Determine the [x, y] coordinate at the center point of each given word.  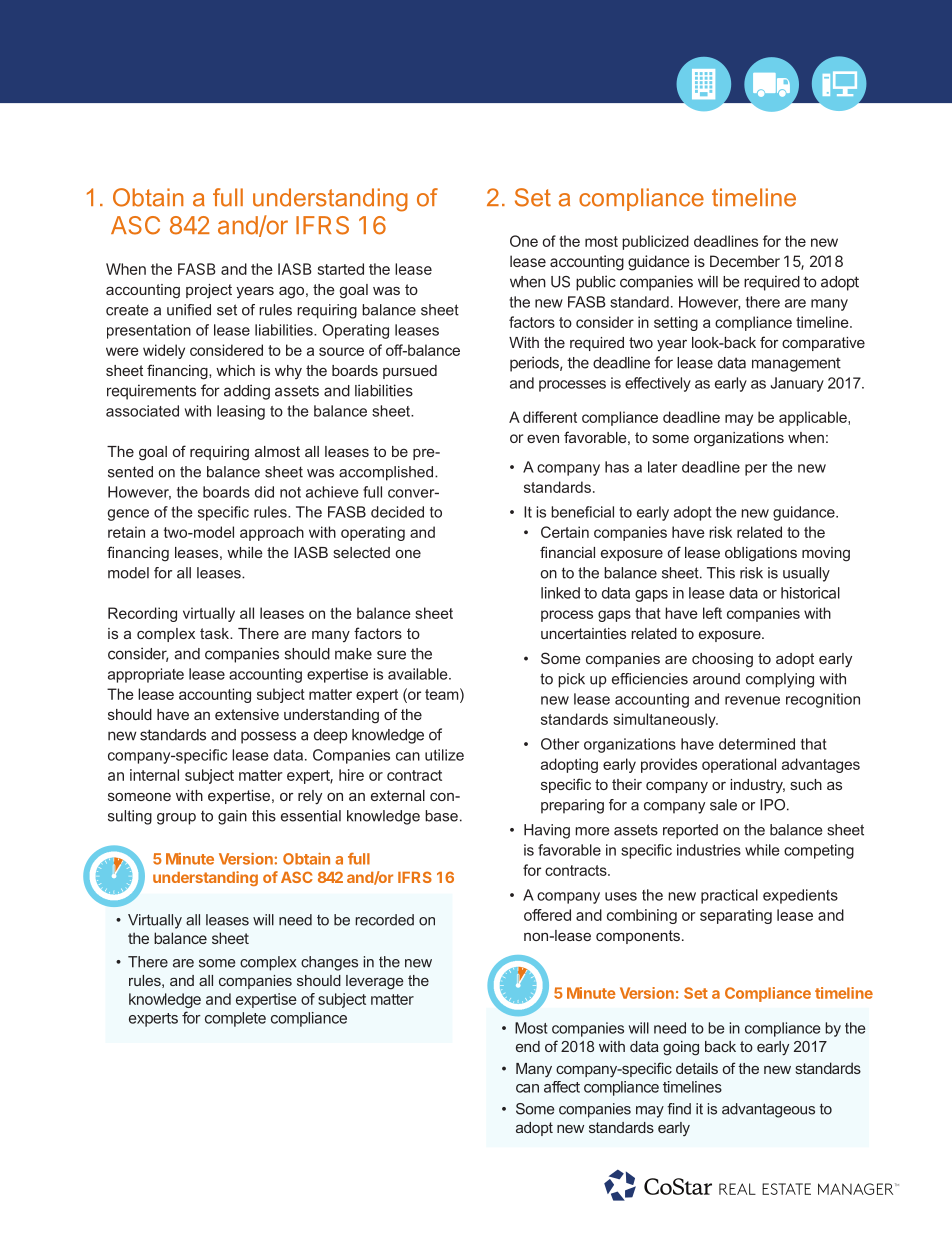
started [341, 269]
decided [397, 512]
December [745, 261]
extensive [247, 714]
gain [232, 817]
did [264, 492]
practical [729, 896]
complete [235, 1019]
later [662, 467]
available [419, 674]
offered [547, 915]
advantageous [768, 1110]
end [528, 1046]
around [716, 679]
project [209, 291]
